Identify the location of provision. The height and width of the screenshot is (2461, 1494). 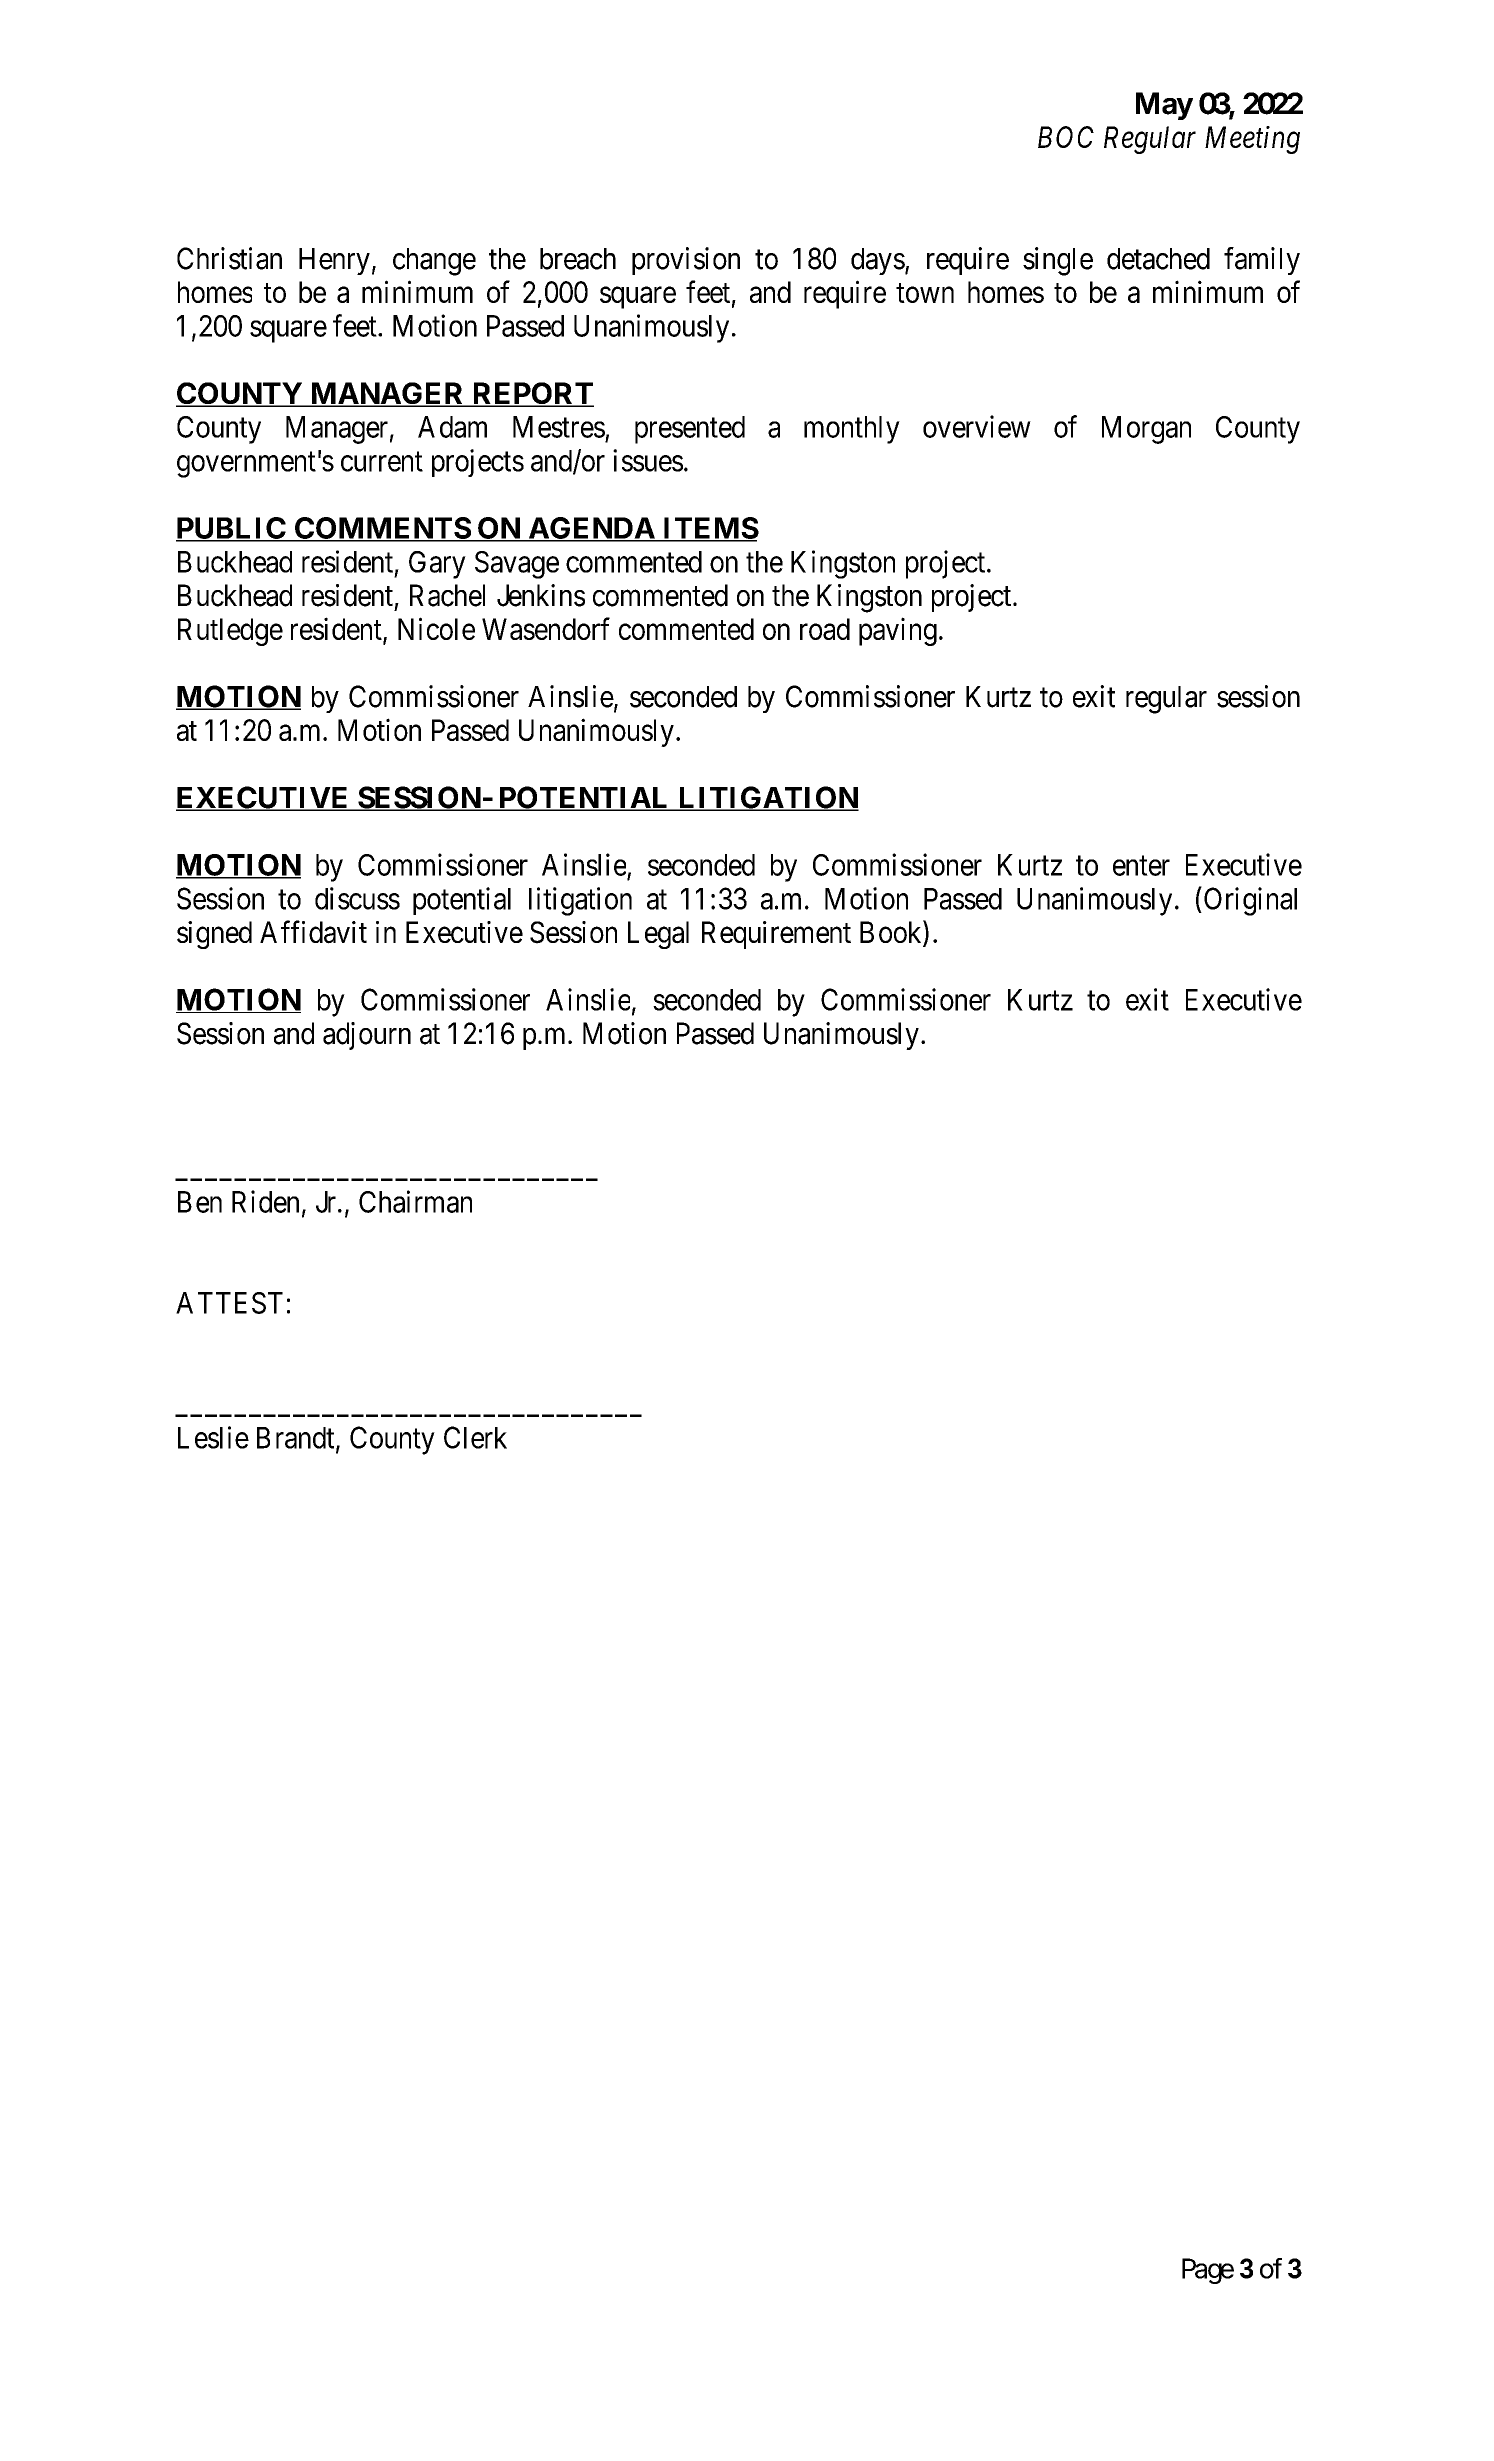
(686, 261).
